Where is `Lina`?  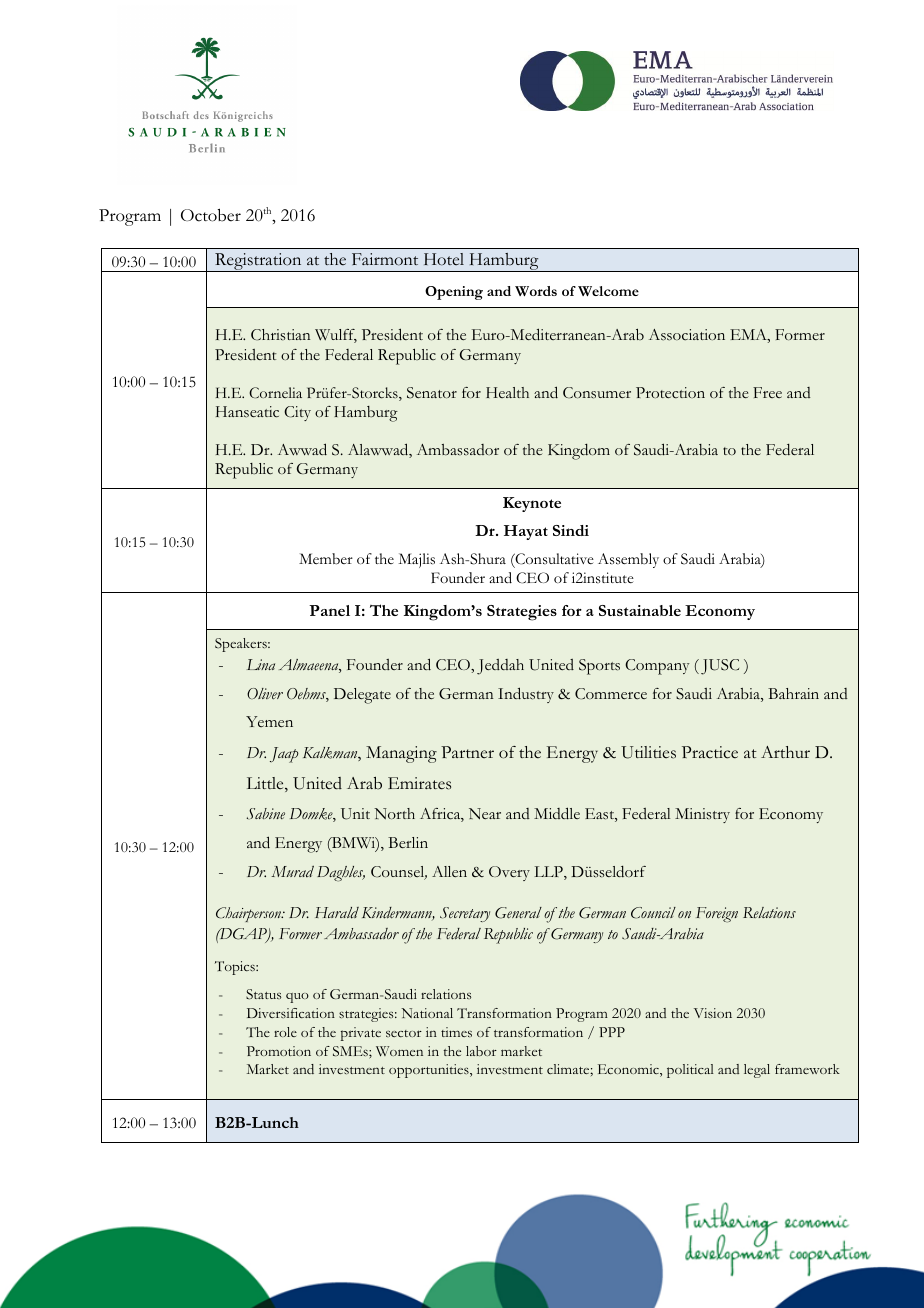 Lina is located at coordinates (261, 664).
